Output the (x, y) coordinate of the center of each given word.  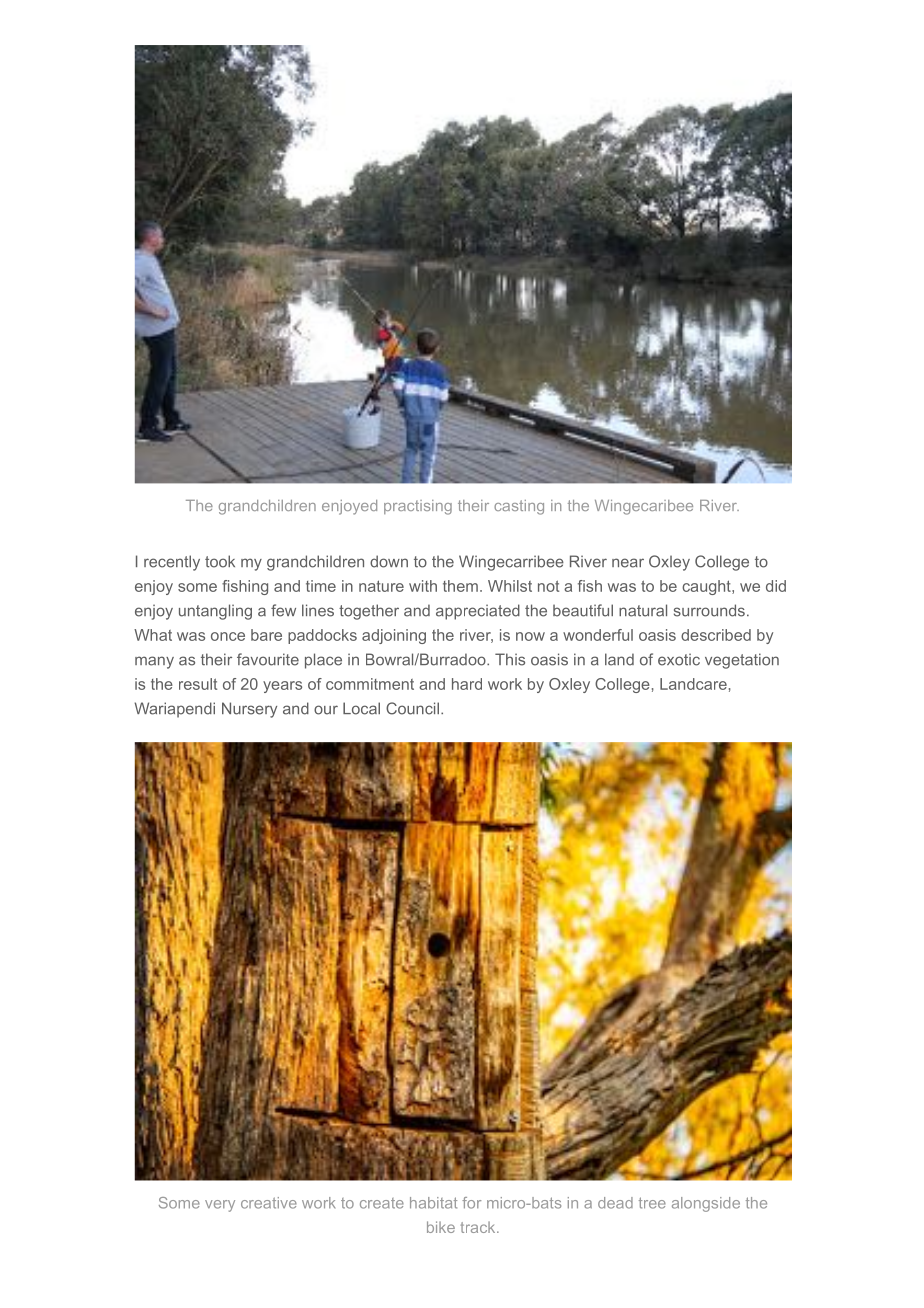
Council (412, 708)
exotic (679, 659)
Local (361, 708)
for (471, 1203)
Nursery (249, 710)
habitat (433, 1203)
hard (467, 684)
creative (269, 1203)
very (220, 1206)
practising (418, 507)
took (220, 561)
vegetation (742, 661)
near (628, 563)
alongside (706, 1204)
